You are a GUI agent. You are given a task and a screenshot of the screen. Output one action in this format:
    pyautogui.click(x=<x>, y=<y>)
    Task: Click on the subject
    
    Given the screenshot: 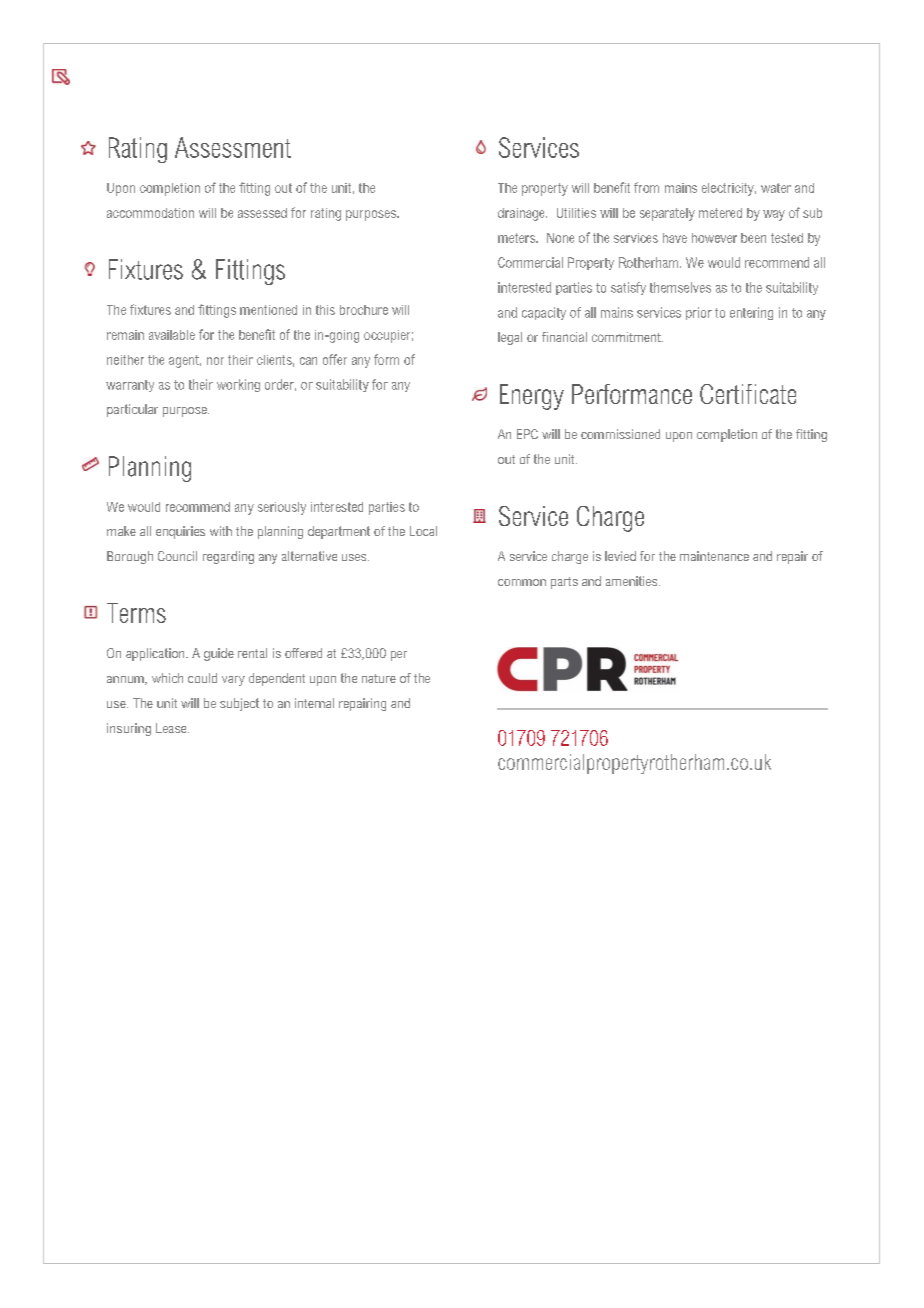 What is the action you would take?
    pyautogui.click(x=239, y=704)
